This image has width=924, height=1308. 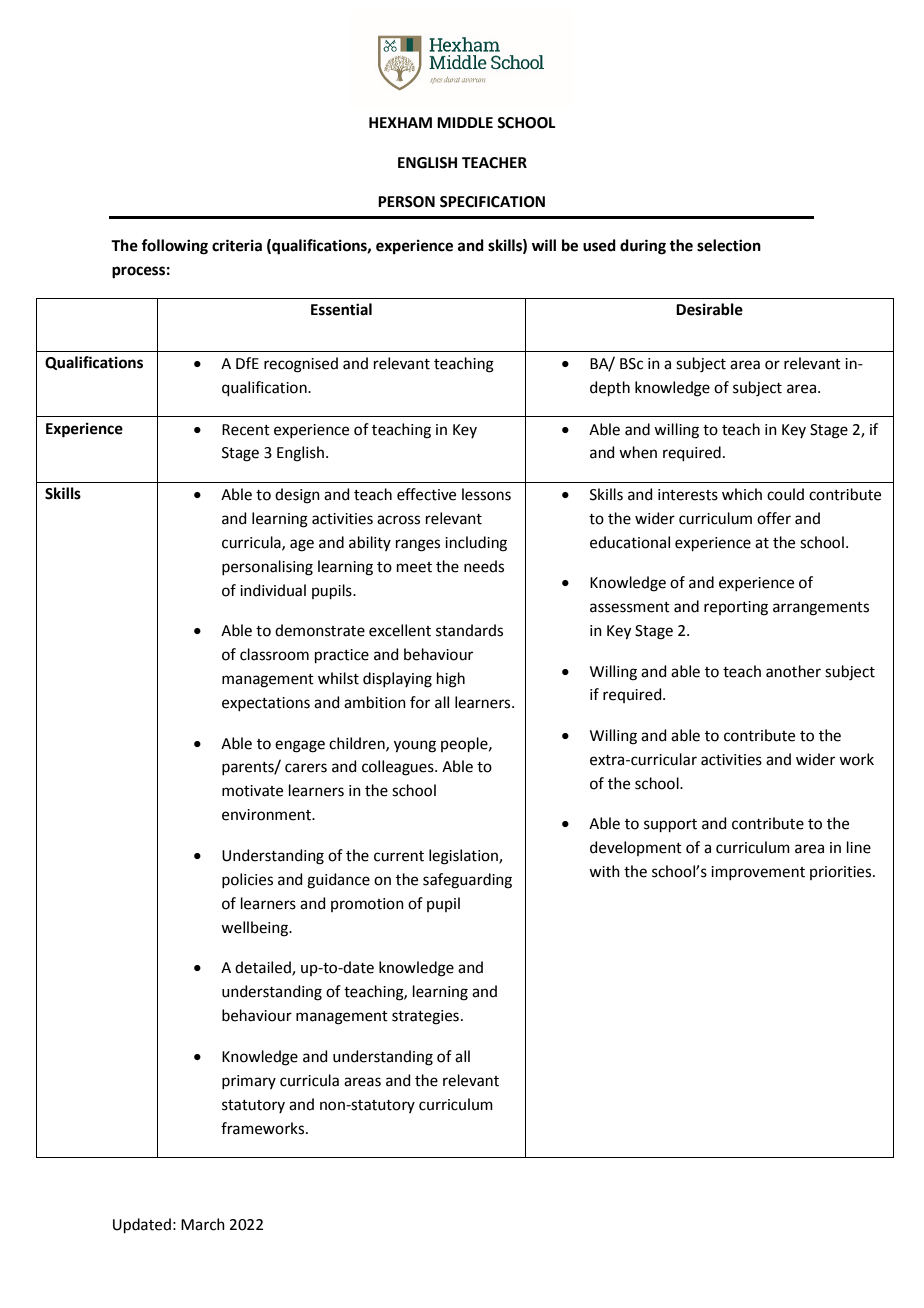 I want to click on individual, so click(x=273, y=590).
